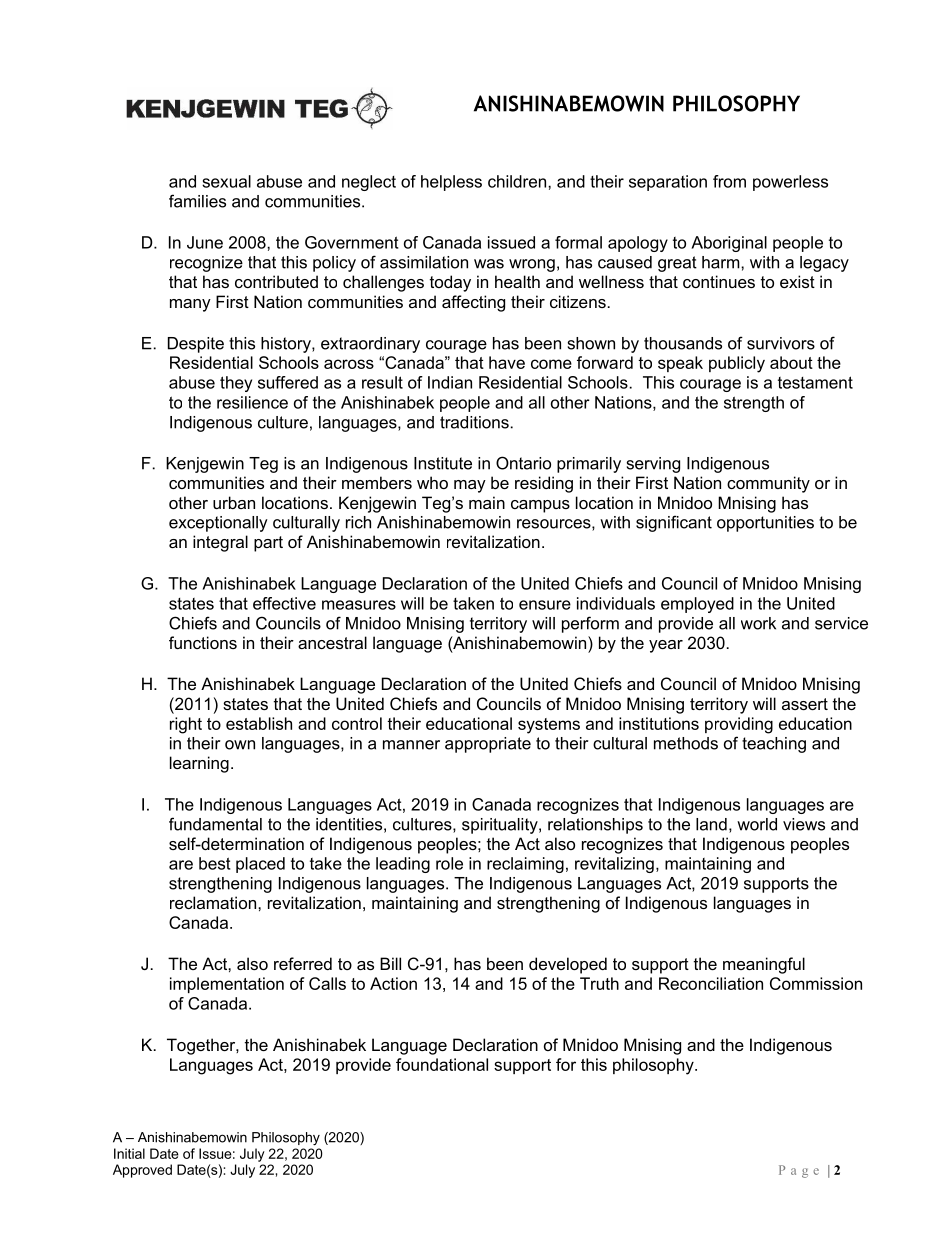 The width and height of the screenshot is (952, 1233). What do you see at coordinates (549, 726) in the screenshot?
I see `systems` at bounding box center [549, 726].
